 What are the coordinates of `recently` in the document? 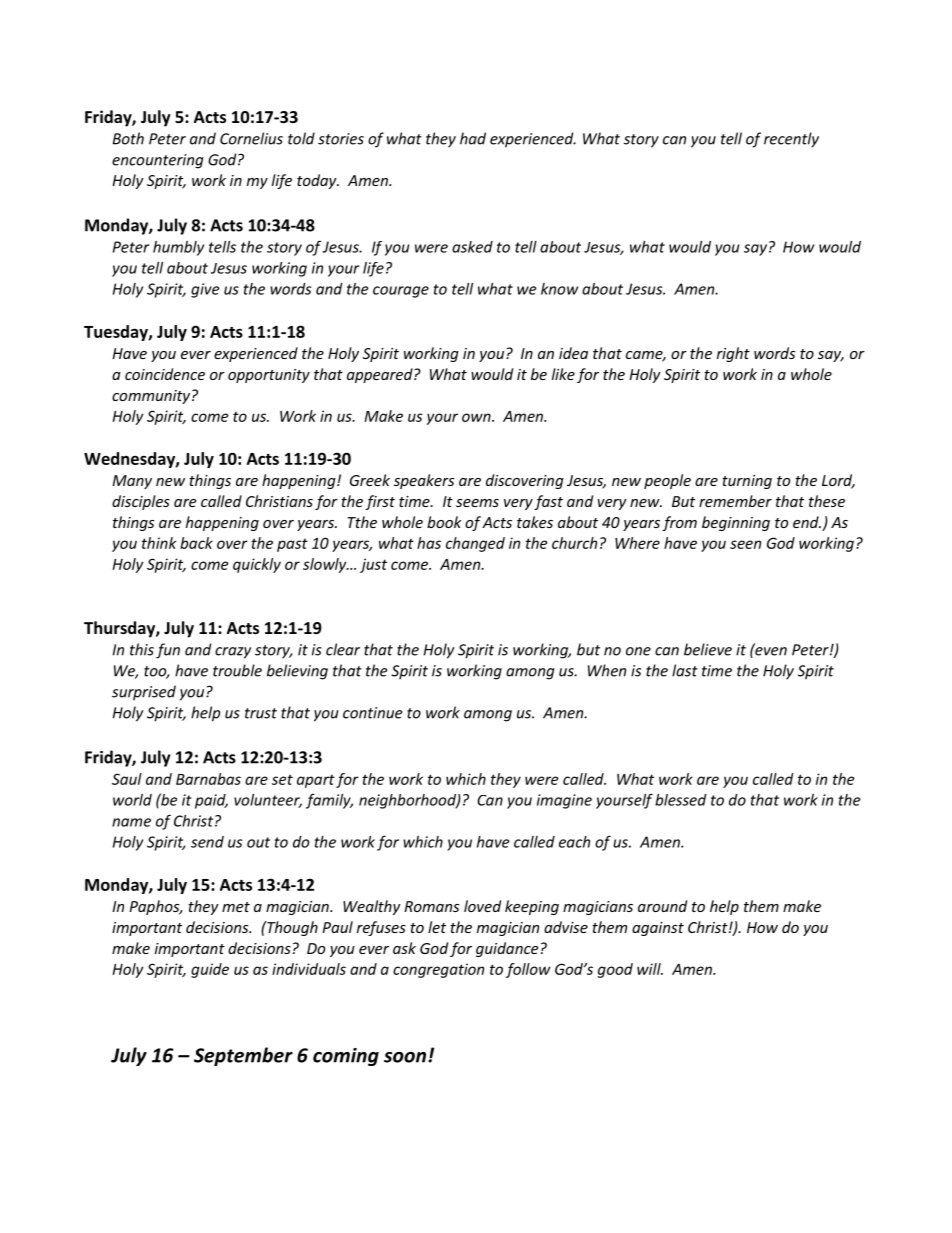 It's located at (791, 140).
